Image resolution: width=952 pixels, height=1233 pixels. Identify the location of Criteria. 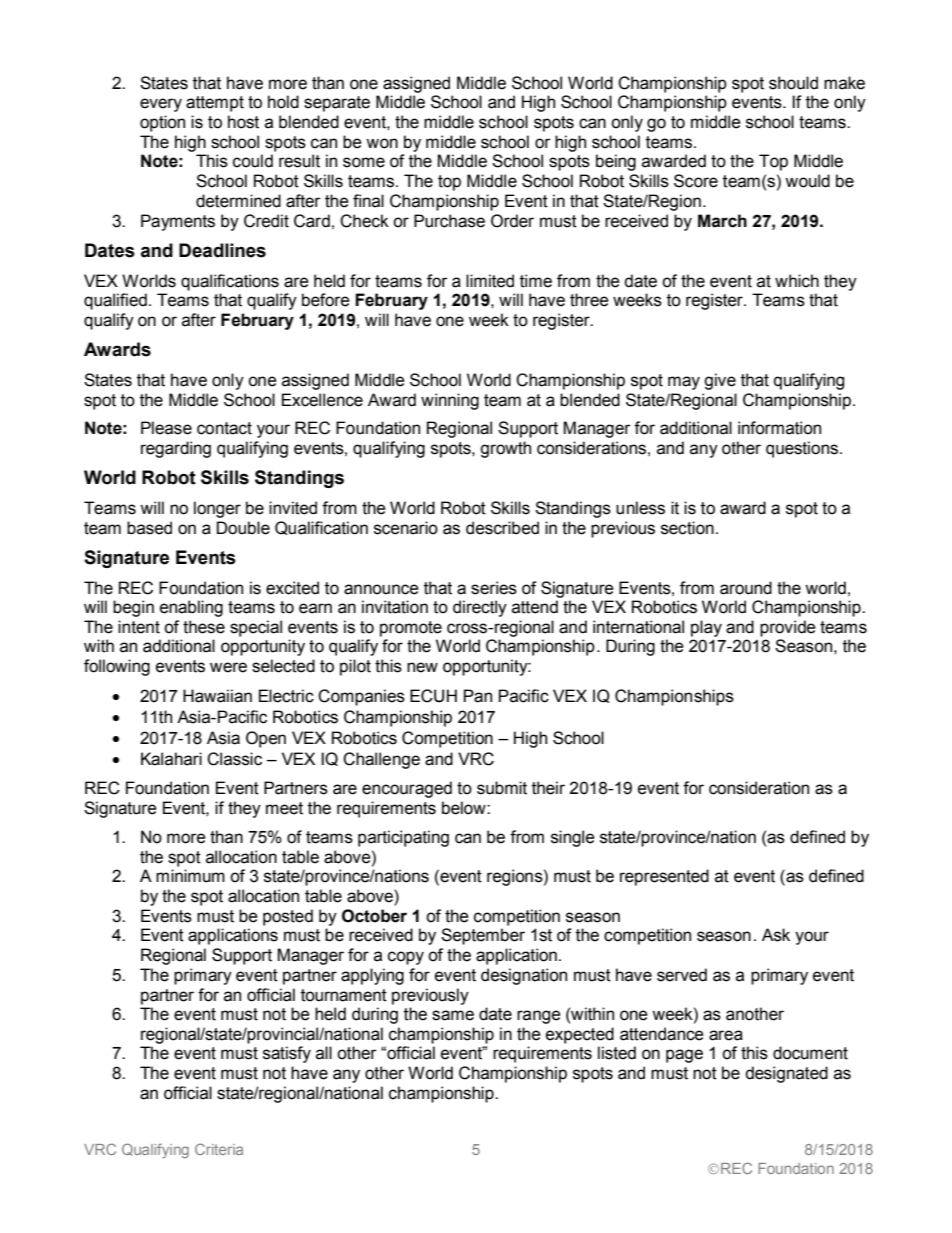
(219, 1149).
